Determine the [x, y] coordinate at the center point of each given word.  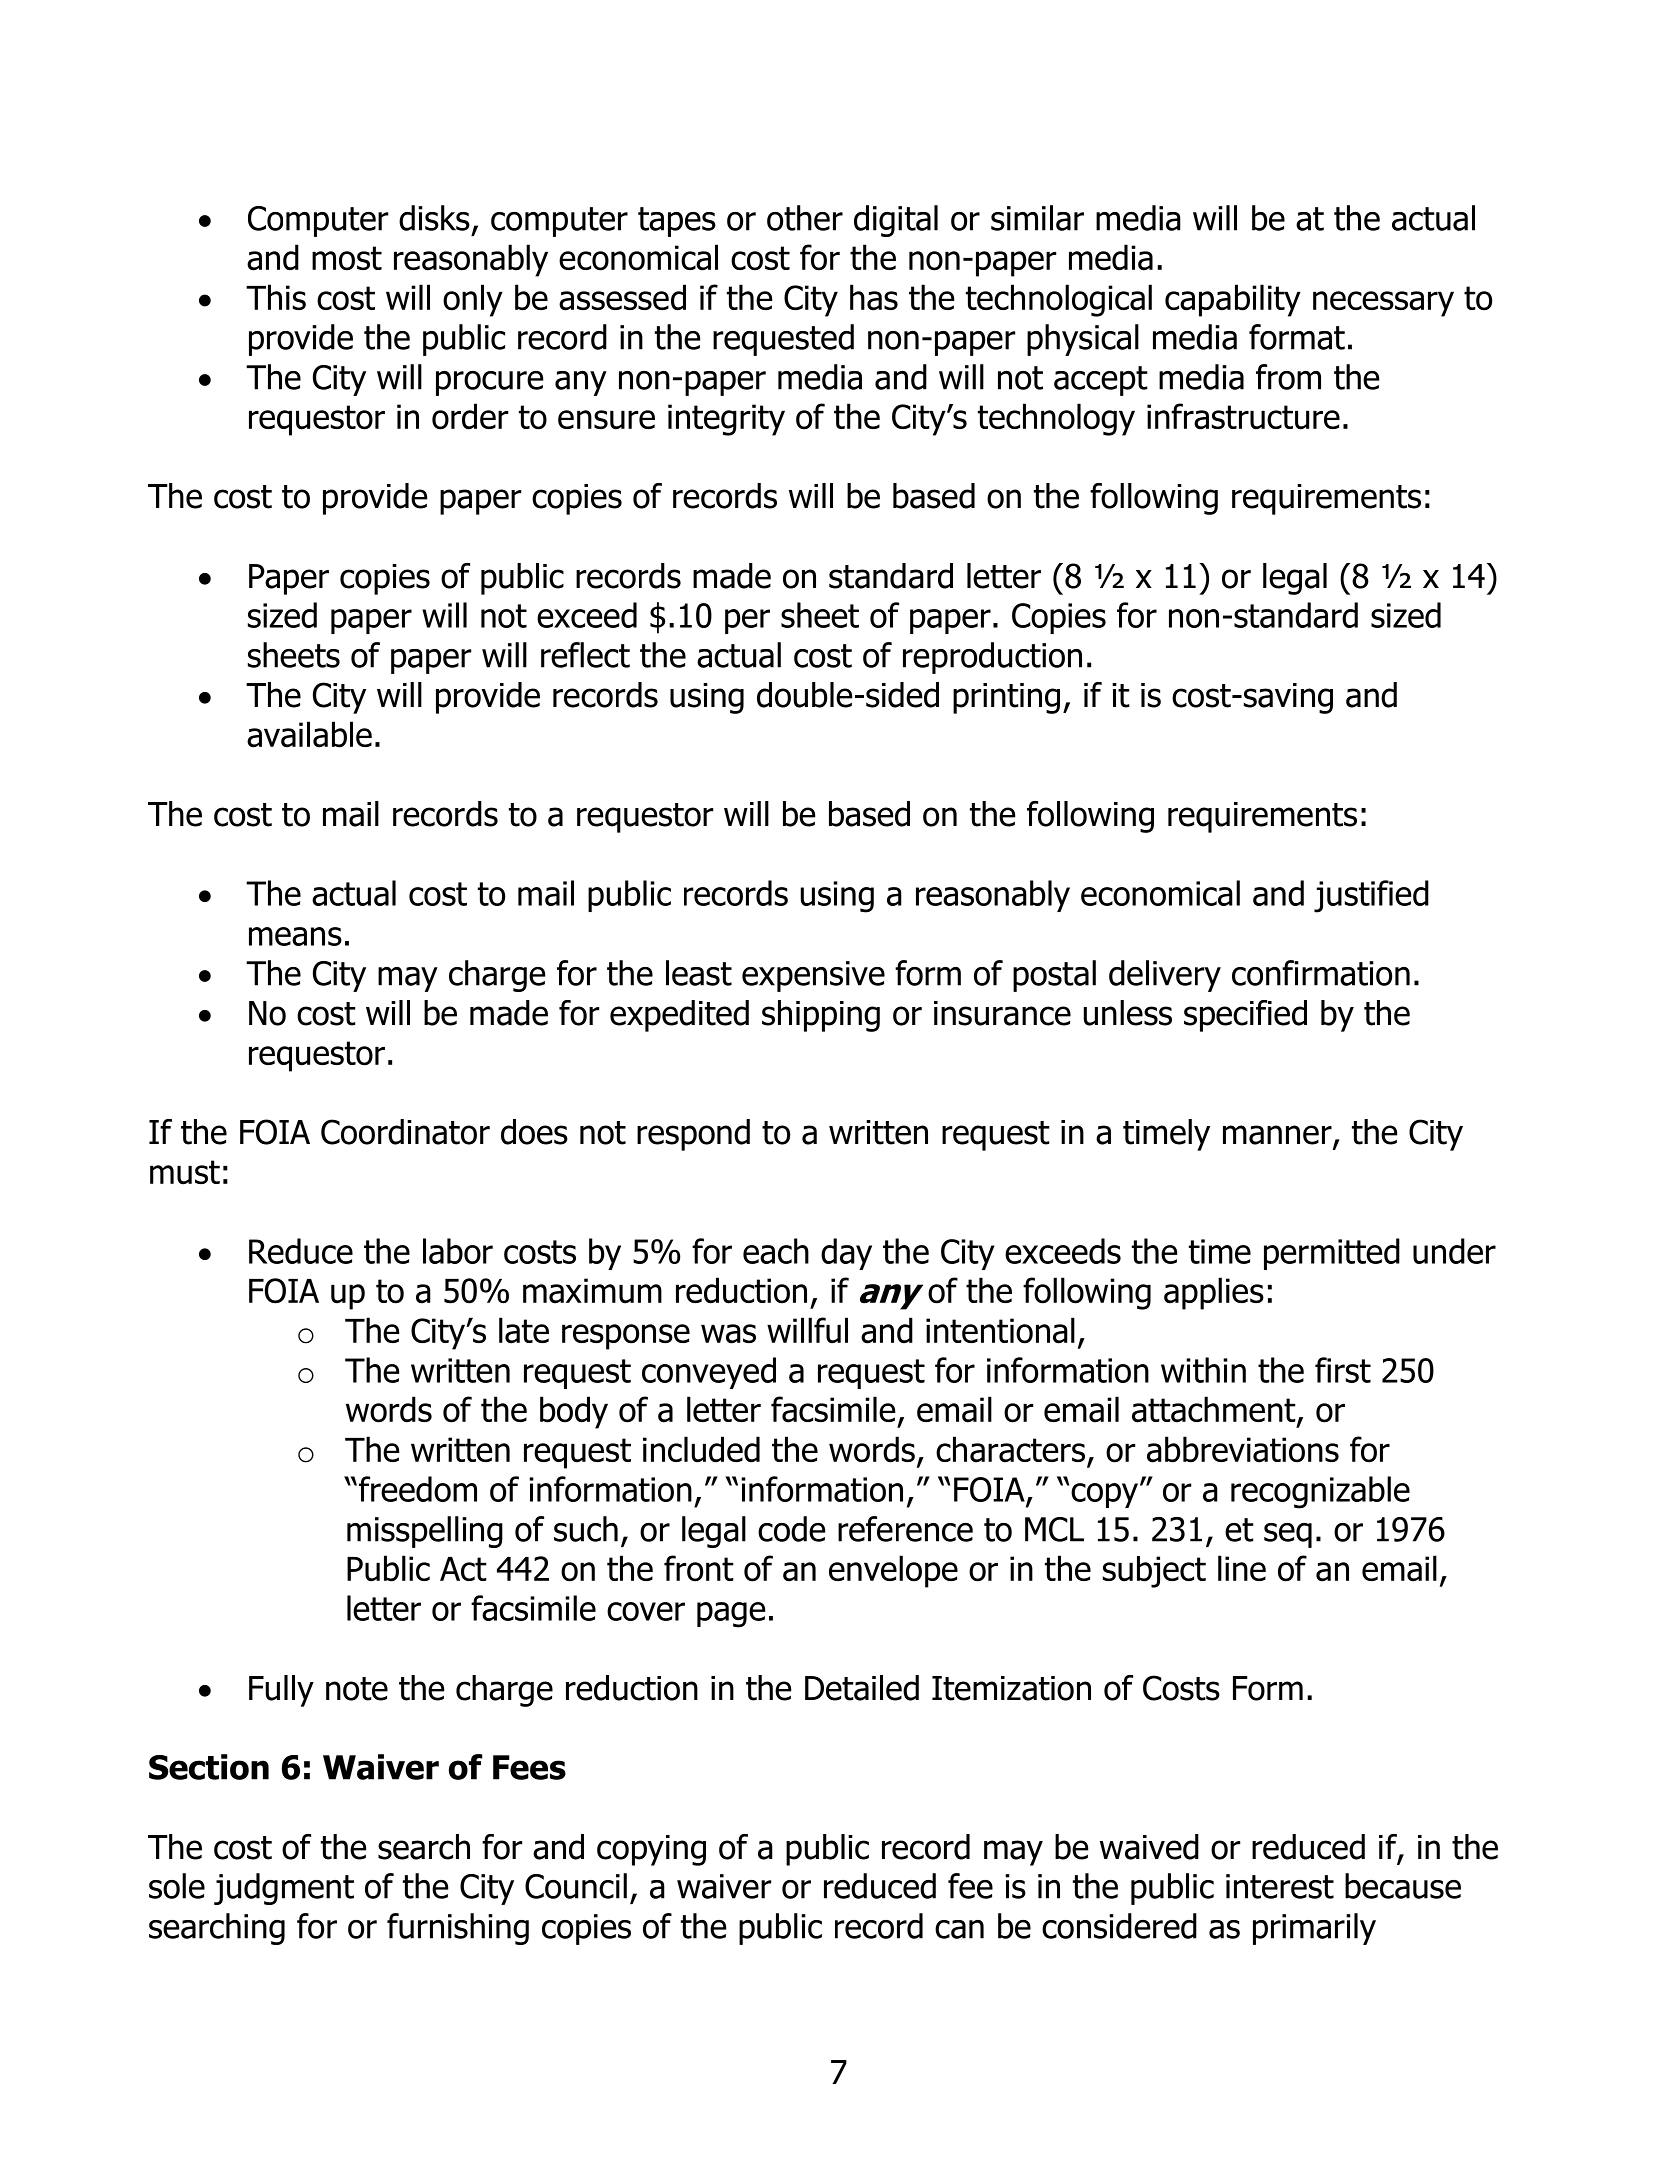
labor [458, 1251]
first [1343, 1370]
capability [1233, 300]
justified [1371, 896]
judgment [284, 1889]
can [959, 1929]
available [309, 734]
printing [1006, 698]
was [728, 1334]
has [874, 297]
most [347, 258]
